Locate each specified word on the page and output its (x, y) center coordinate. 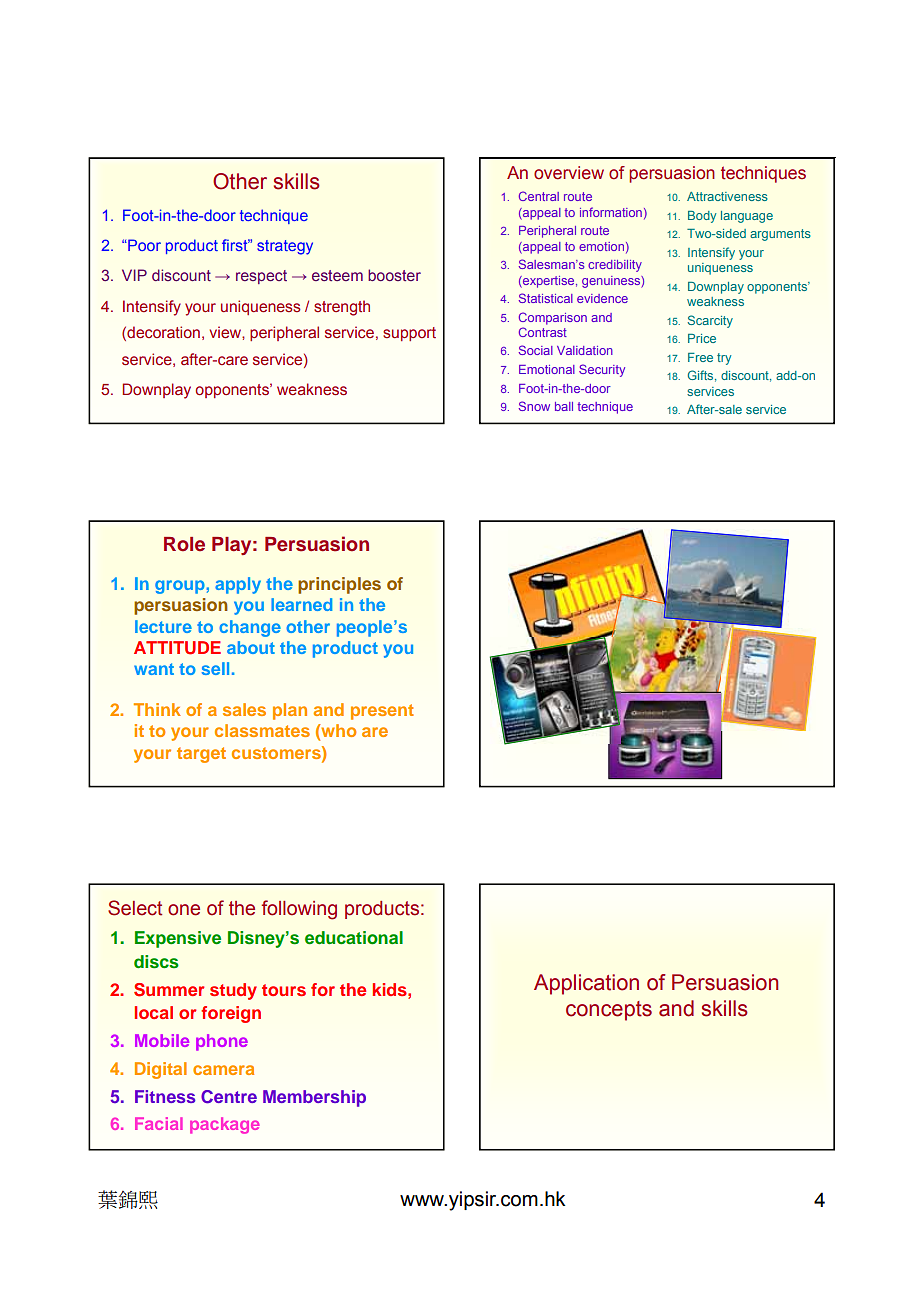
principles (339, 585)
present (382, 712)
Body (702, 217)
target (201, 755)
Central (539, 196)
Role (184, 544)
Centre (229, 1097)
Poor (143, 245)
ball (564, 406)
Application (586, 984)
